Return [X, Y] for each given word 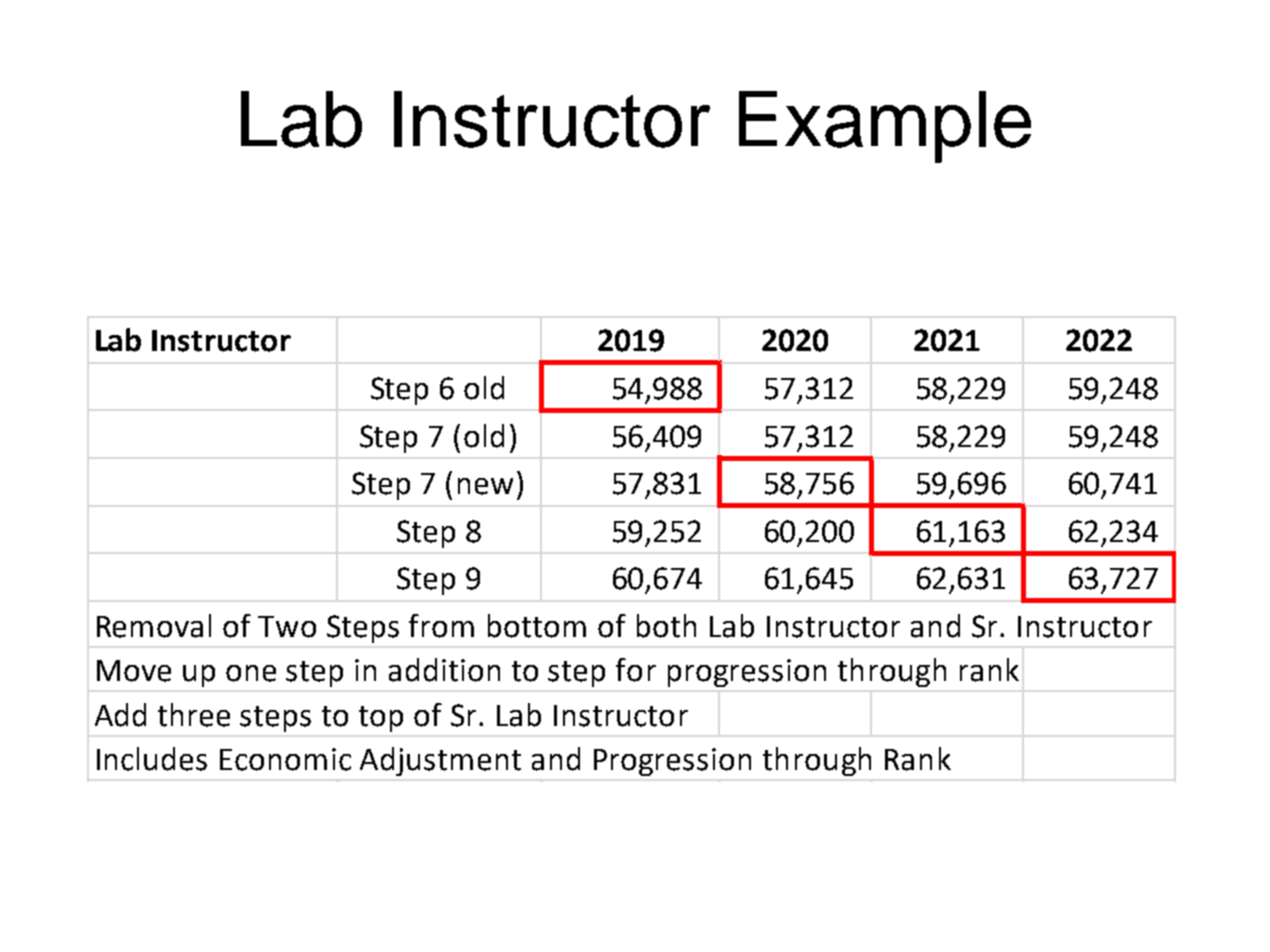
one [251, 673]
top [381, 719]
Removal [154, 626]
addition [444, 670]
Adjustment [440, 761]
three [194, 715]
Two [287, 627]
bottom [537, 626]
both [666, 626]
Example [885, 127]
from [441, 626]
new [485, 486]
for [636, 670]
